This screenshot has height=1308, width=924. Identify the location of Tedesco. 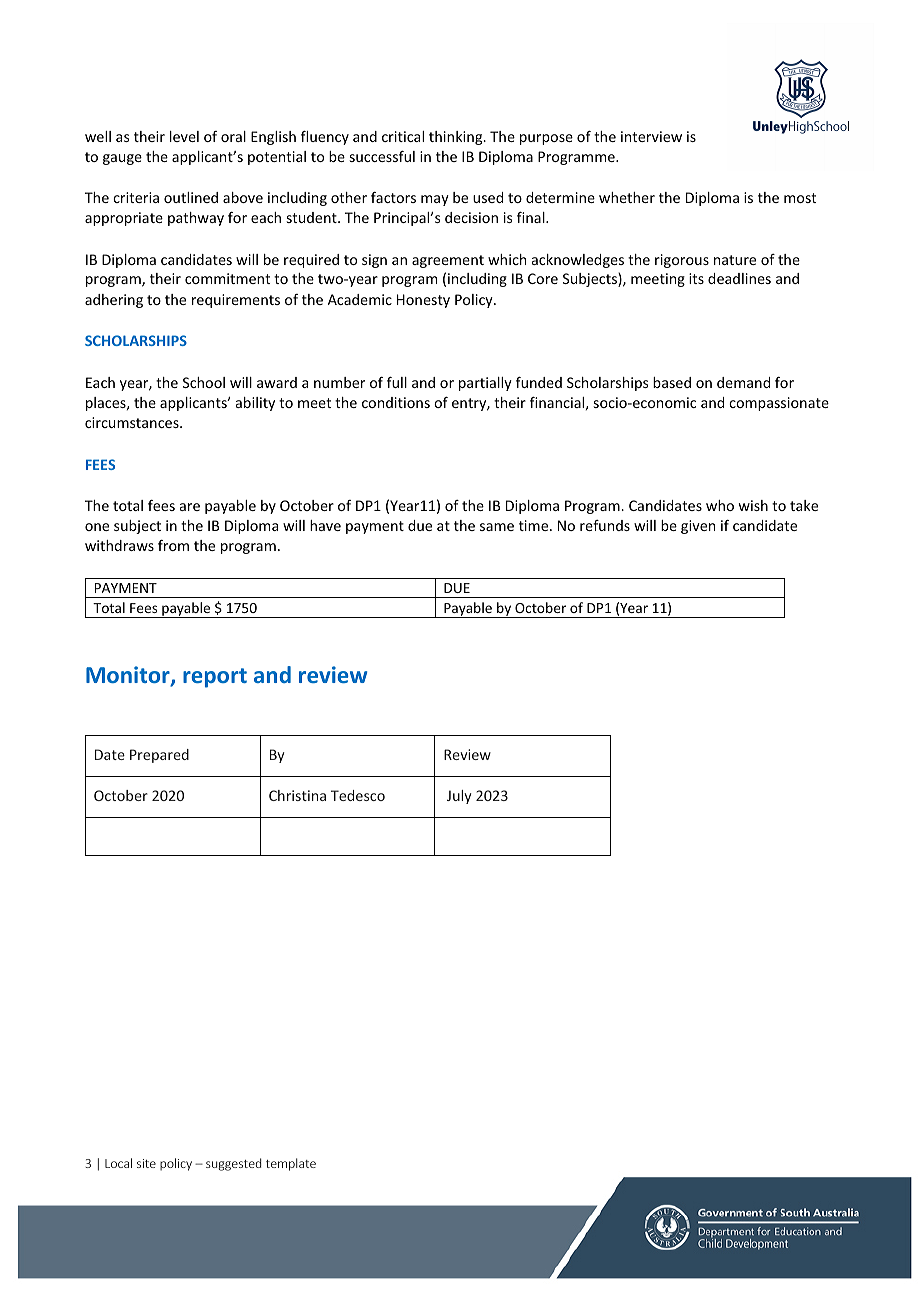
(358, 795).
